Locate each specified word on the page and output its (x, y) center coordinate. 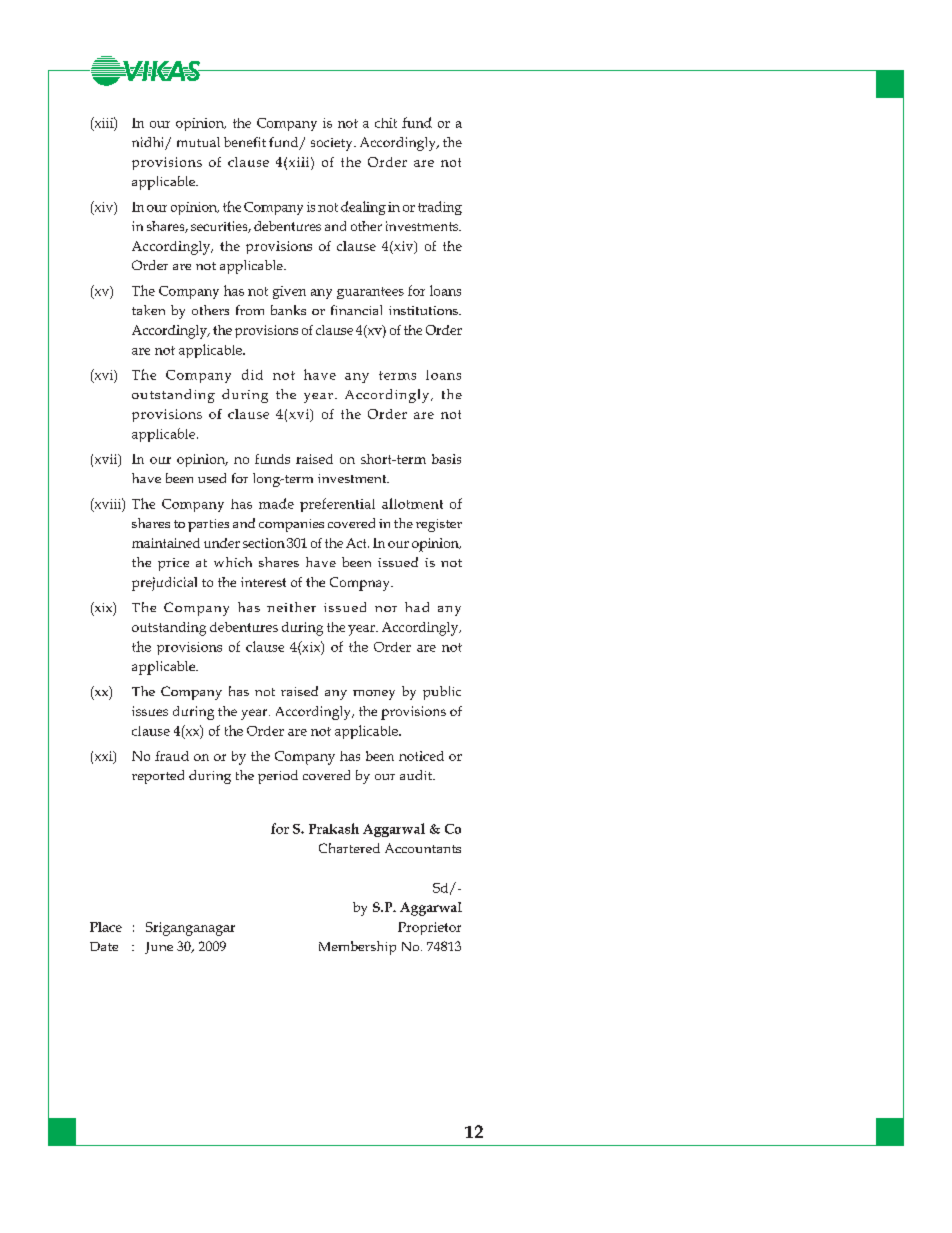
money (374, 695)
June (159, 948)
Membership (357, 948)
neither (291, 607)
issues (150, 711)
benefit (245, 142)
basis (446, 459)
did (252, 374)
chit (386, 123)
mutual (198, 142)
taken (148, 310)
